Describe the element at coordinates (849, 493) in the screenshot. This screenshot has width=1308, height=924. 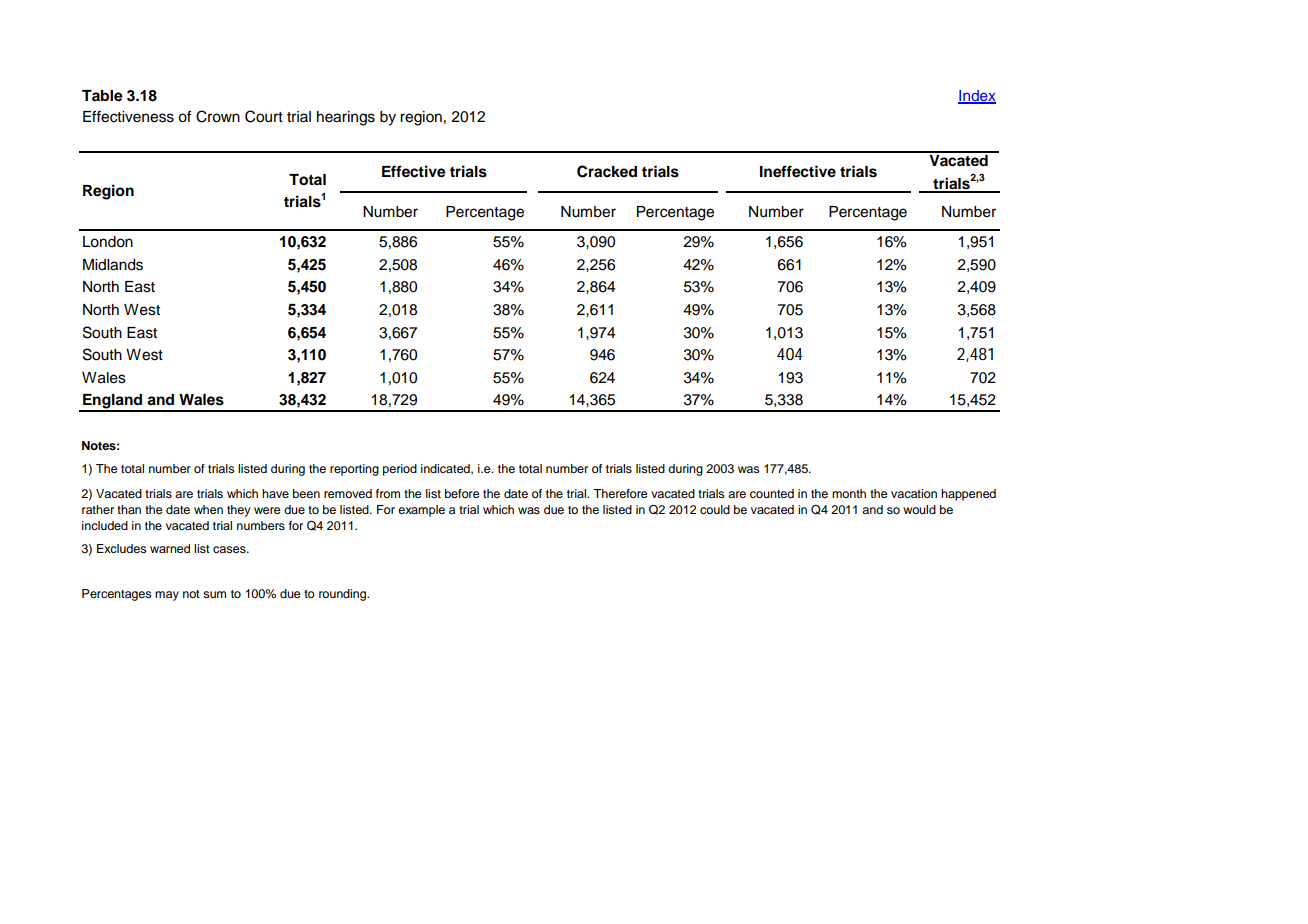
I see `month` at that location.
